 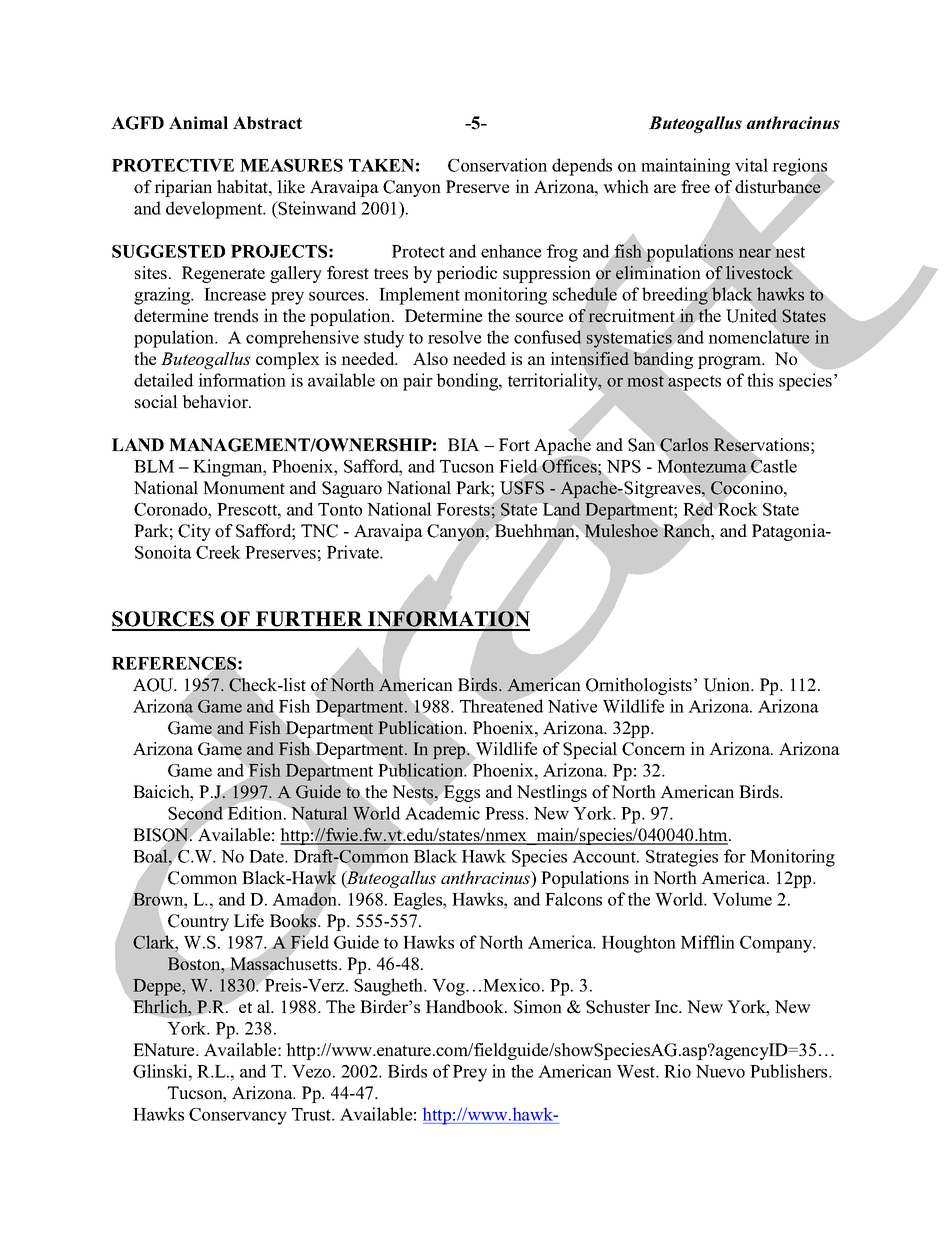 I want to click on Union, so click(x=728, y=685).
